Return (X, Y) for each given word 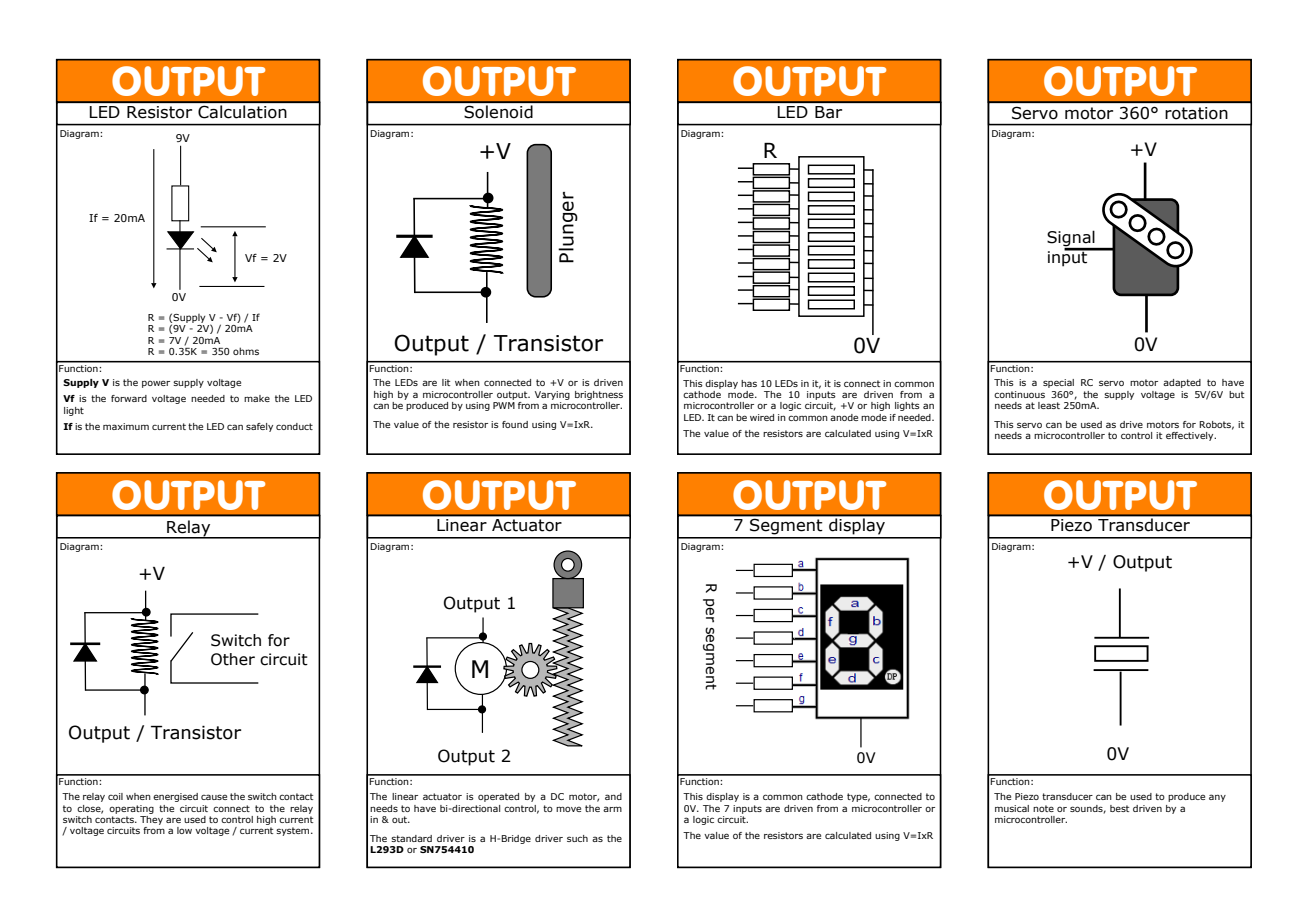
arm (612, 809)
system (294, 831)
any (1217, 798)
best (1119, 808)
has (749, 383)
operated (498, 797)
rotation (1196, 113)
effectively (1191, 436)
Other (233, 659)
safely (259, 427)
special (1058, 383)
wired (762, 417)
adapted (1182, 383)
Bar (828, 112)
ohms (246, 351)
